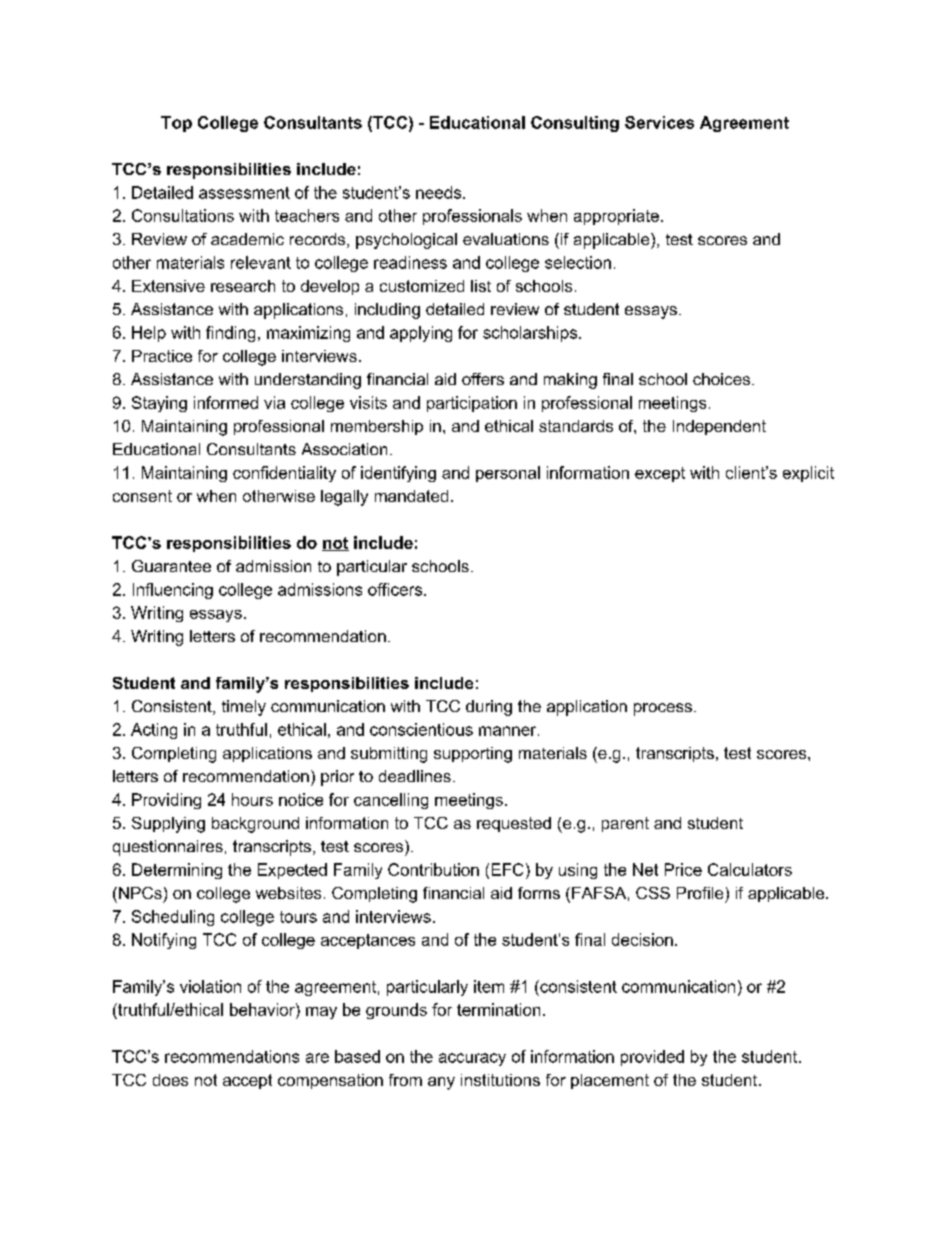  Describe the element at coordinates (176, 124) in the document. I see `Top` at that location.
